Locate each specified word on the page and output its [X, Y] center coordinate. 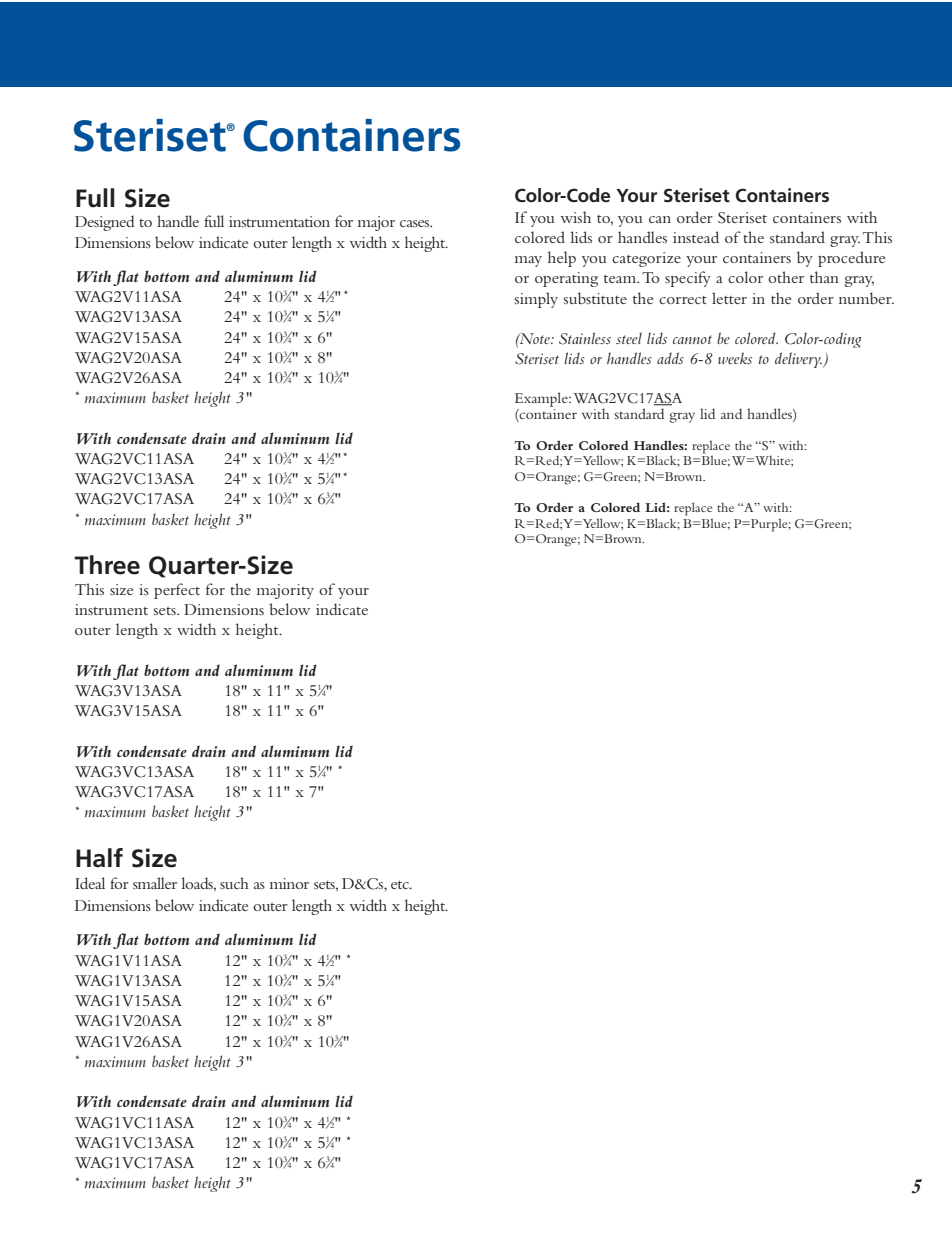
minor [289, 883]
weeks [735, 358]
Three [107, 565]
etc [401, 885]
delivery [798, 360]
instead [696, 237]
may [528, 261]
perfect [177, 591]
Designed [105, 223]
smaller [155, 883]
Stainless [585, 338]
